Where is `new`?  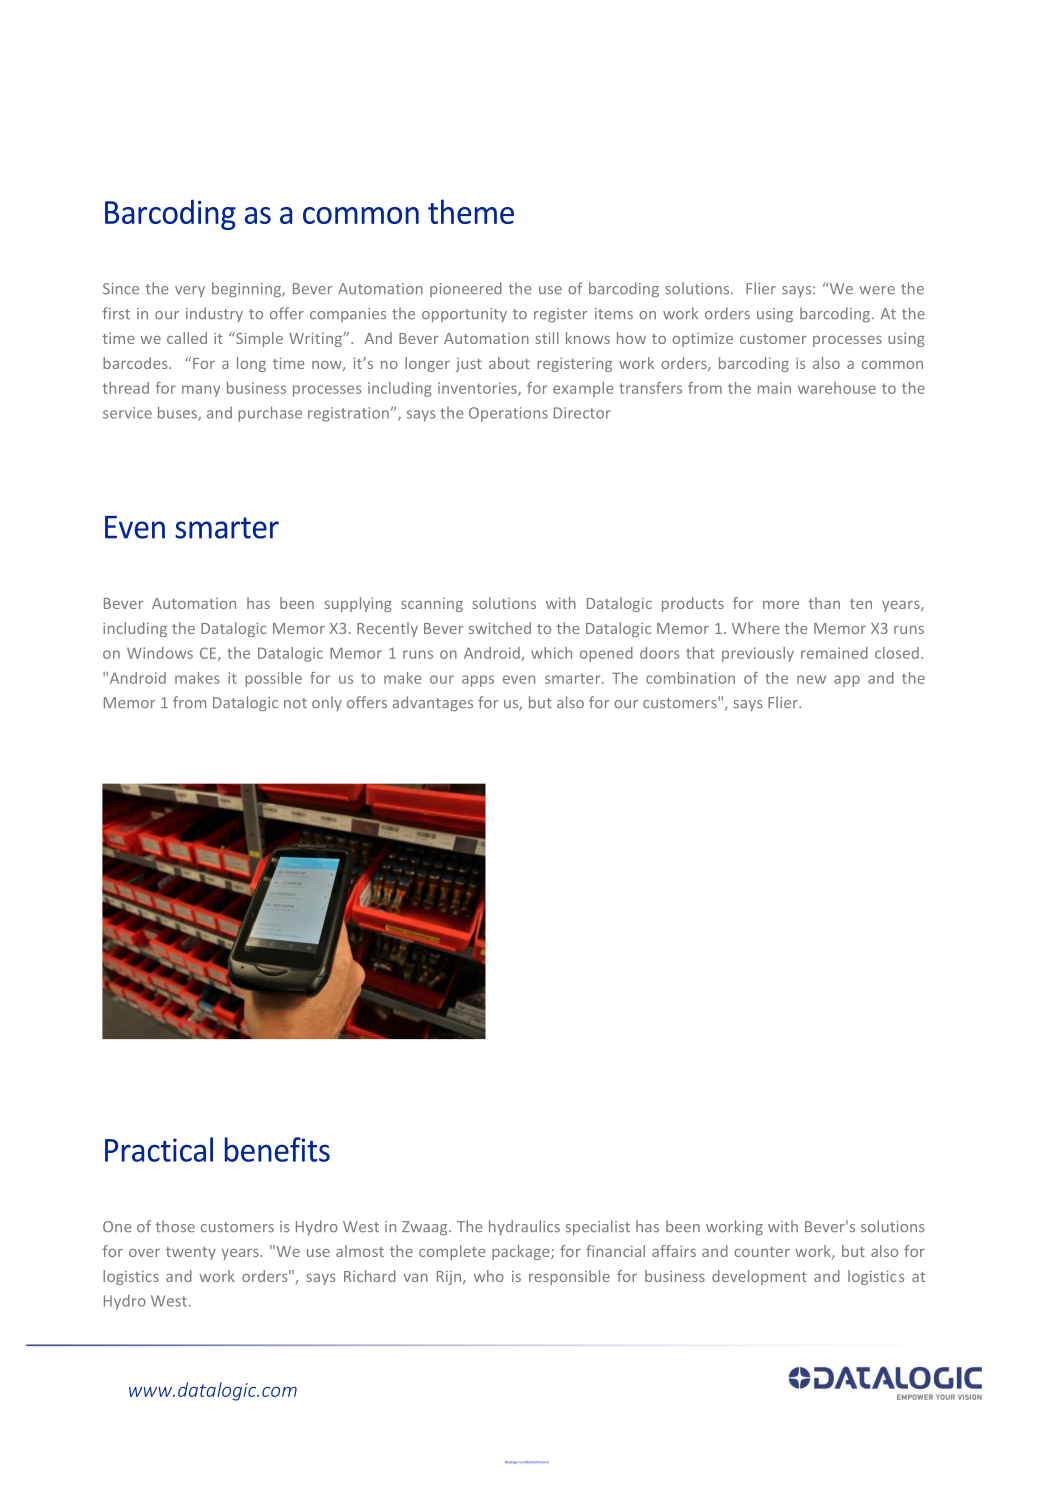 new is located at coordinates (811, 679).
